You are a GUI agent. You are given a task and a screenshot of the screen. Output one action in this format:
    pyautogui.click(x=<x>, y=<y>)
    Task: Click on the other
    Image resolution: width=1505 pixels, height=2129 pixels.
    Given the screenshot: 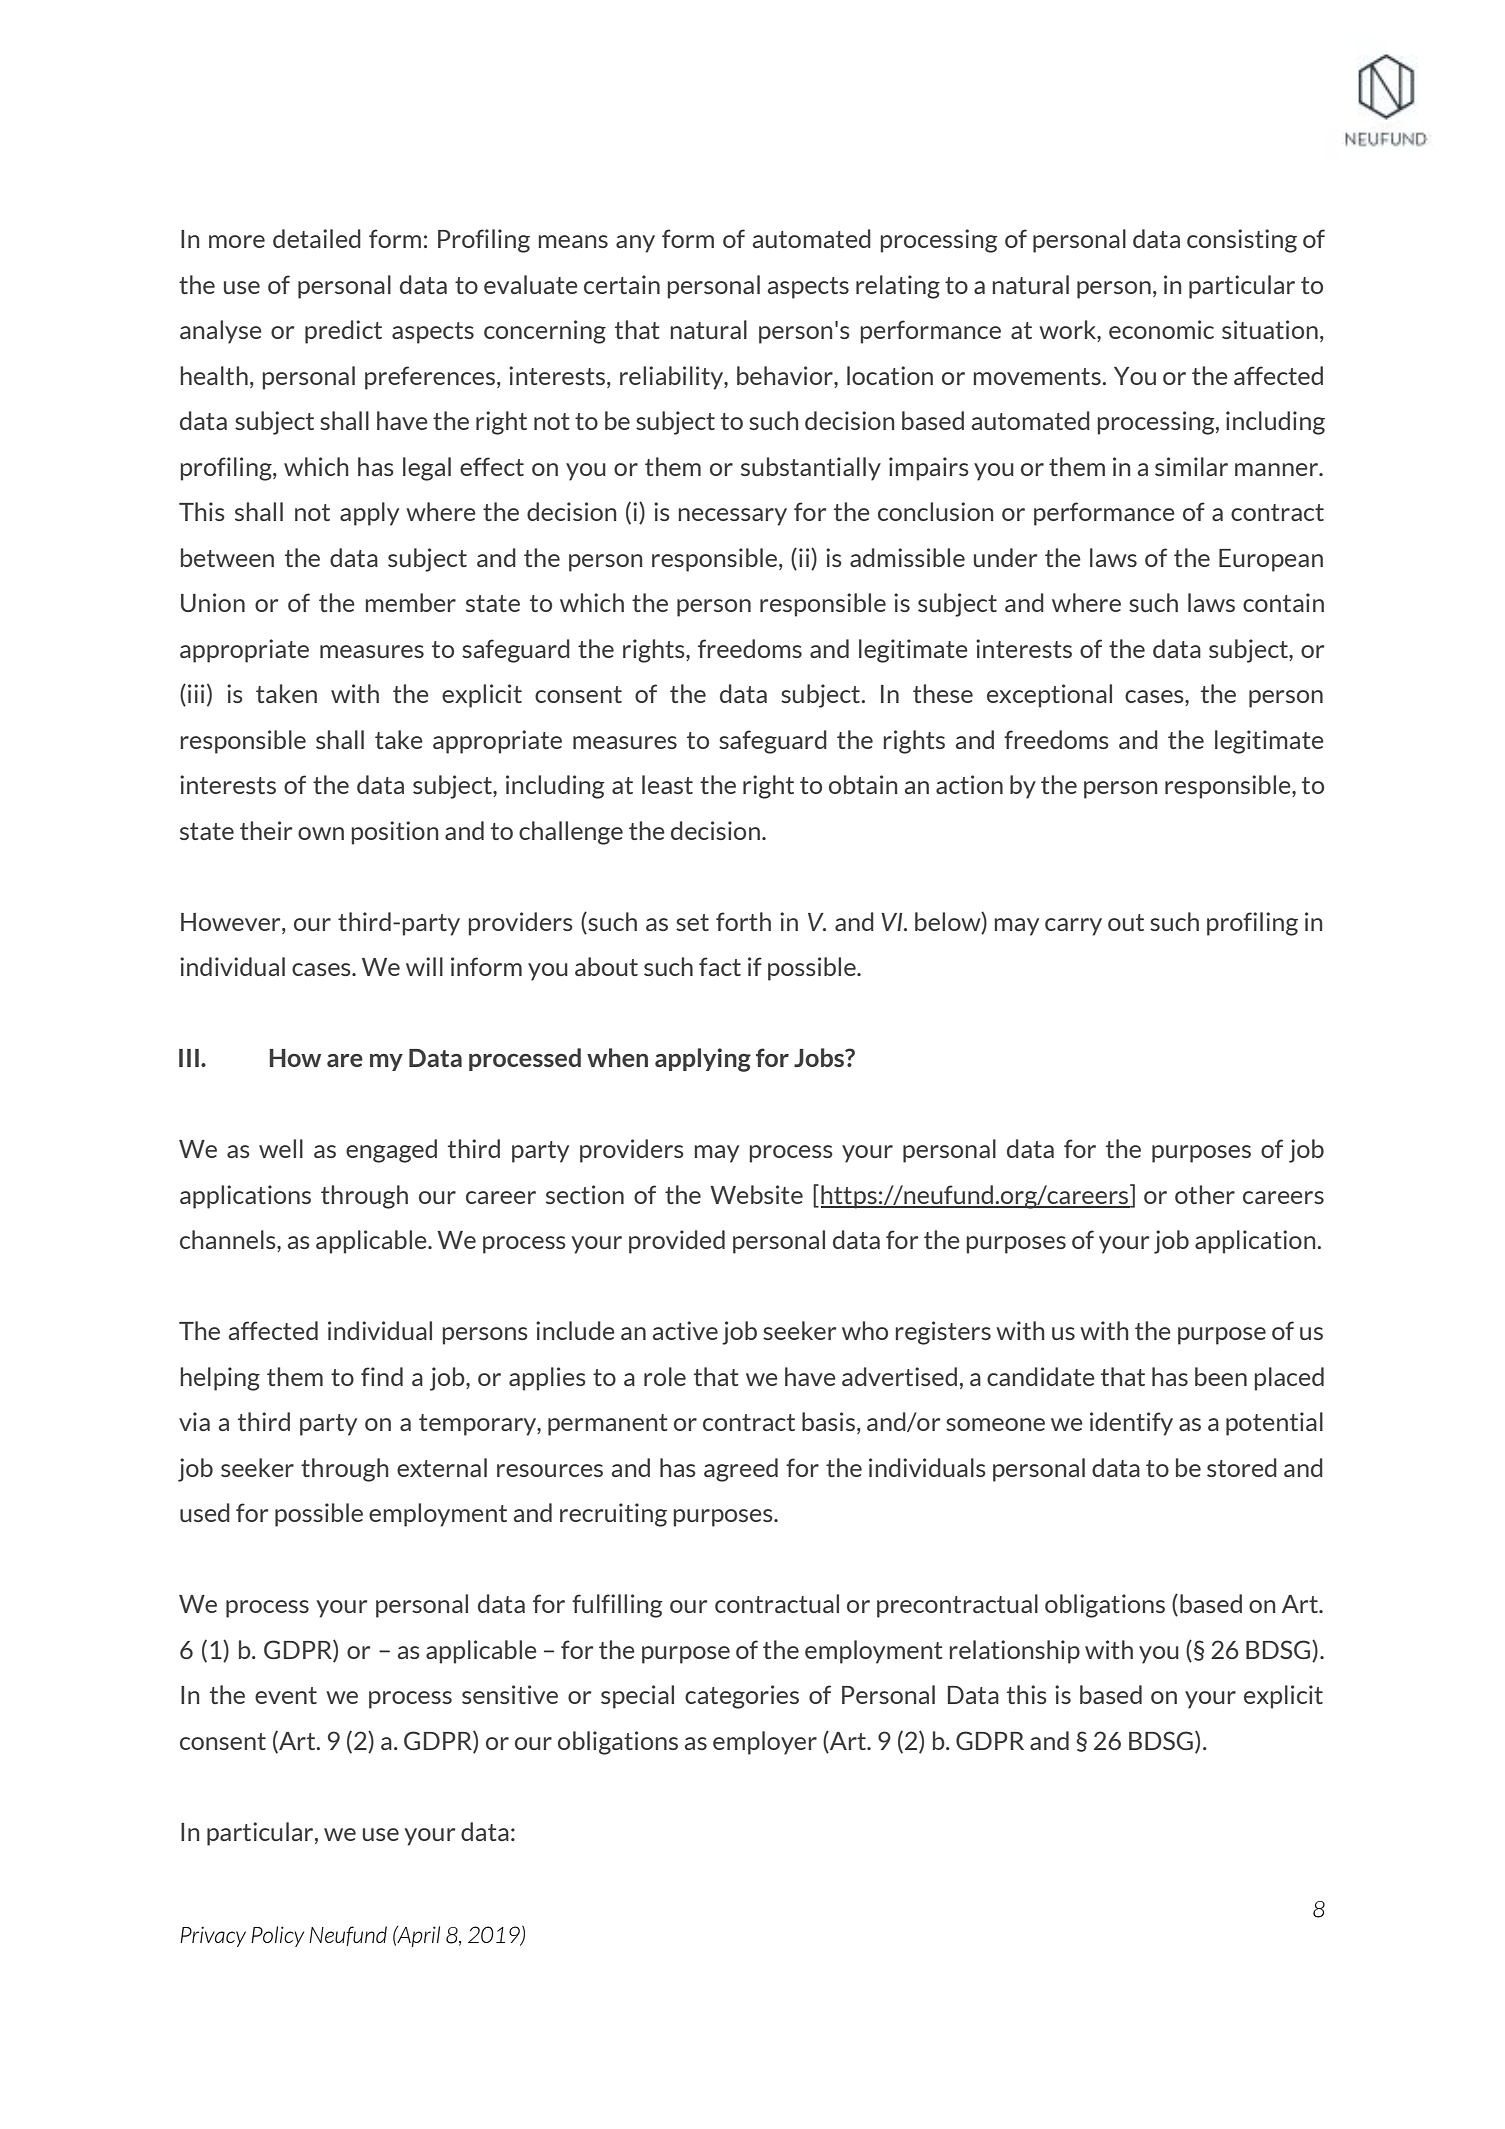 What is the action you would take?
    pyautogui.click(x=1205, y=1194)
